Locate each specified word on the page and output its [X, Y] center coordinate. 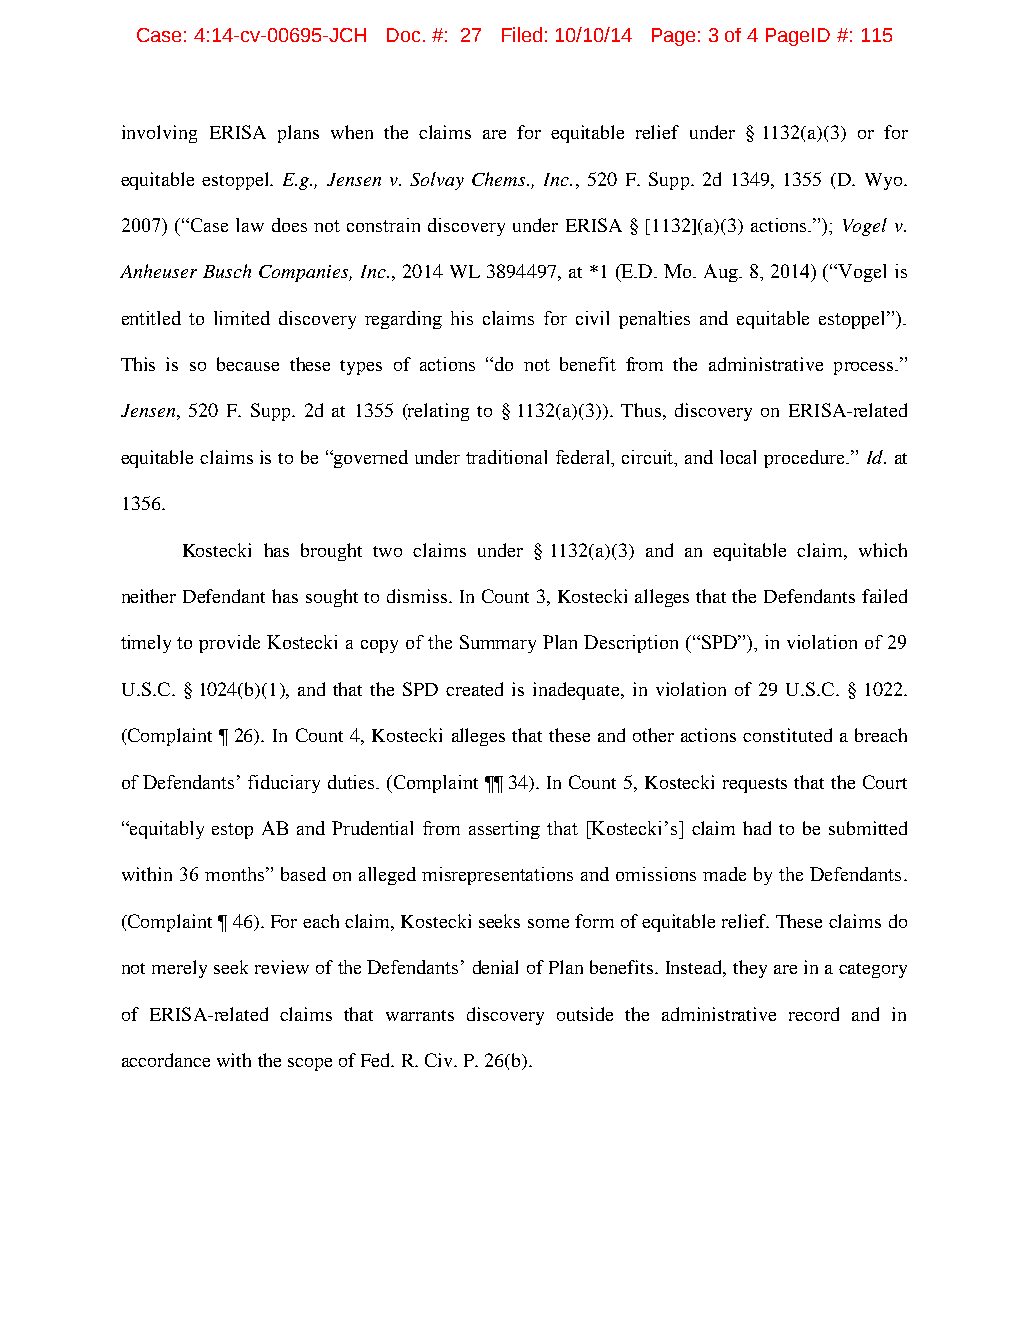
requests [755, 785]
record [814, 1014]
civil [592, 318]
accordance [166, 1060]
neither [149, 596]
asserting [504, 830]
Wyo [885, 181]
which [883, 550]
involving [159, 134]
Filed [522, 34]
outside [585, 1014]
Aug [722, 273]
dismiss [417, 596]
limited [242, 318]
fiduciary [284, 784]
